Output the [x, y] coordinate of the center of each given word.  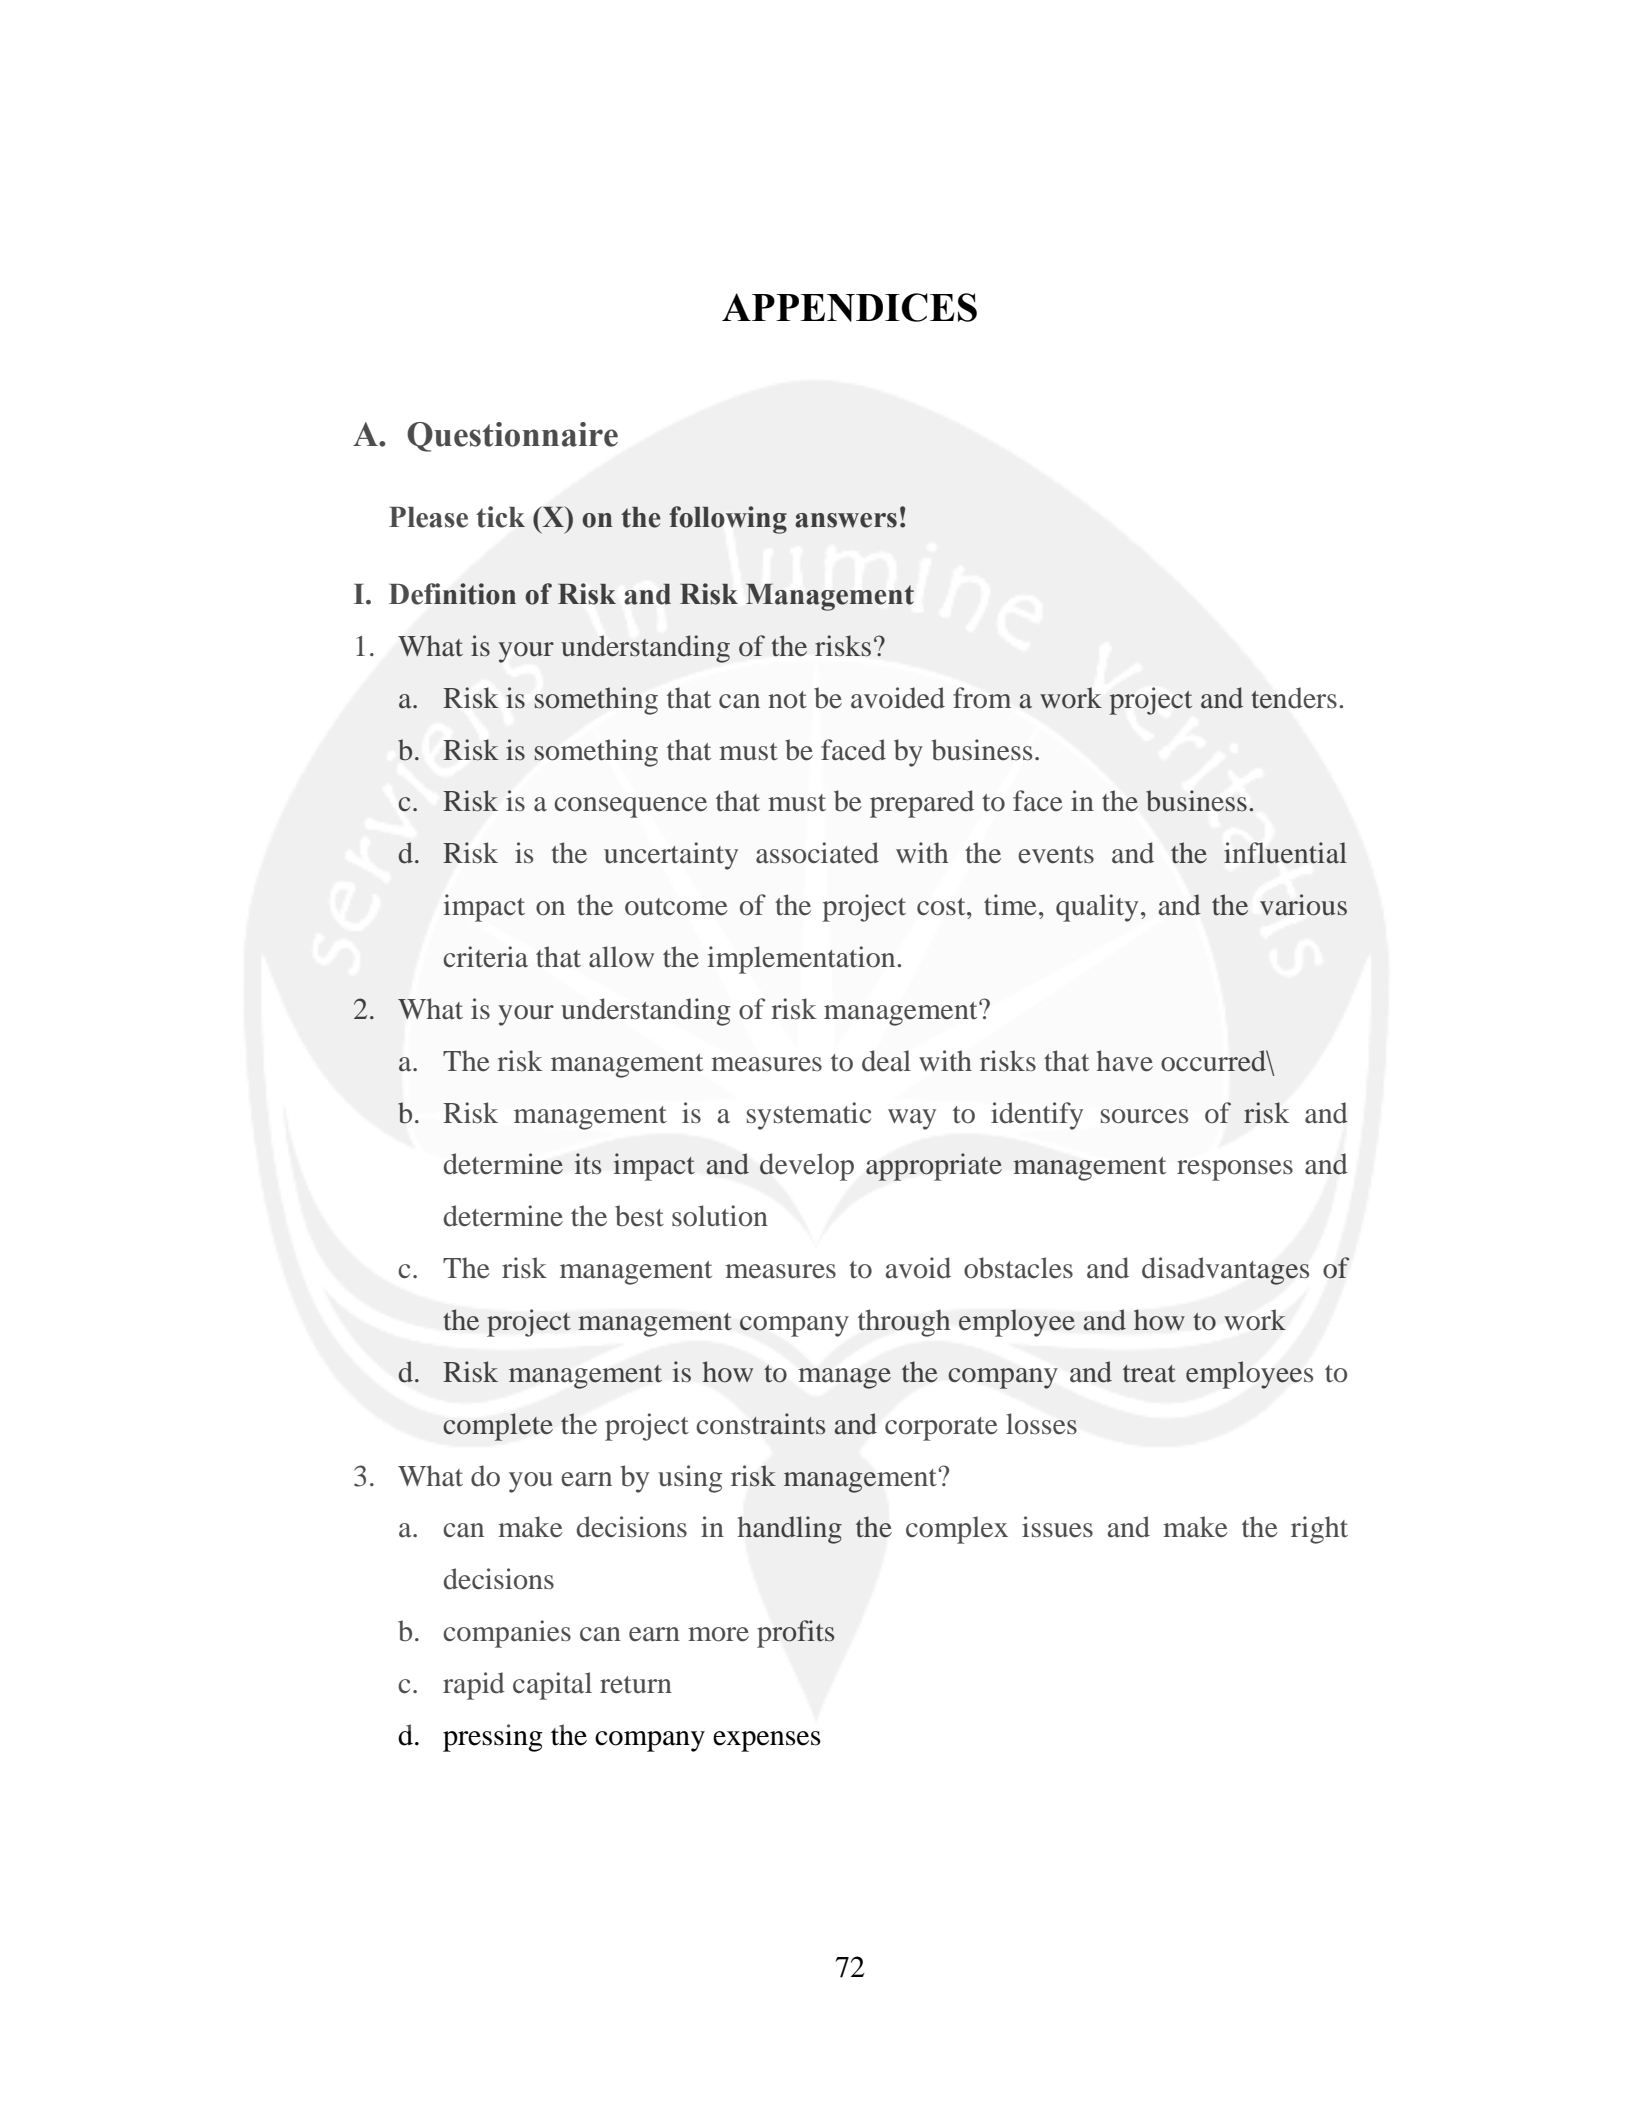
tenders [1294, 698]
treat [1149, 1374]
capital [552, 1686]
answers [846, 520]
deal [886, 1061]
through [904, 1323]
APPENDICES [849, 307]
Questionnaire [512, 437]
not [787, 700]
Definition [452, 594]
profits [795, 1634]
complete [498, 1427]
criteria [485, 957]
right [1319, 1530]
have [1125, 1061]
